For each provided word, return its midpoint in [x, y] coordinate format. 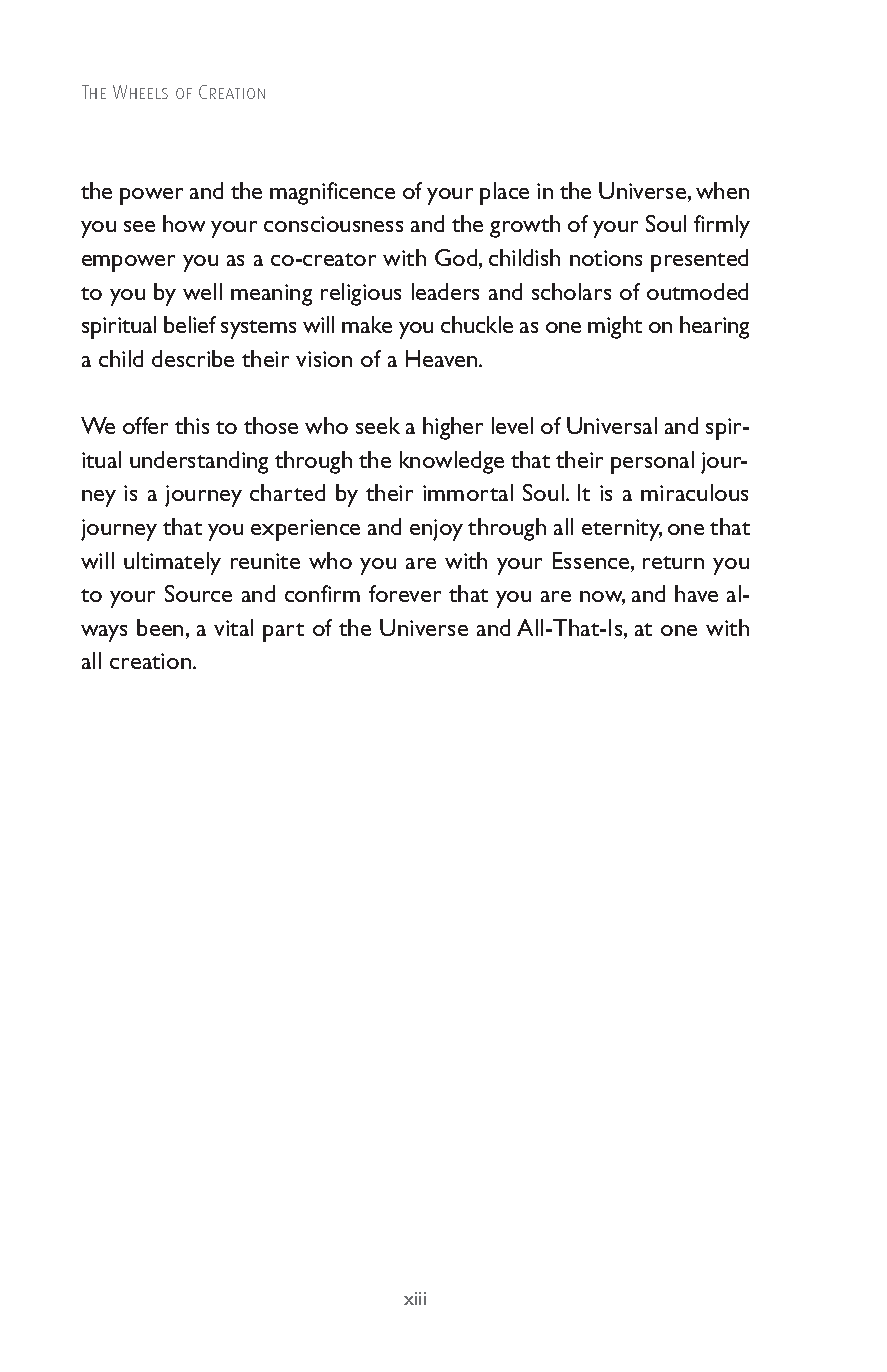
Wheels [140, 92]
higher [453, 428]
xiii [415, 1298]
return [673, 562]
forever [405, 593]
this [192, 425]
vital [233, 627]
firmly [722, 226]
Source [198, 593]
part [283, 632]
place [504, 193]
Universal [612, 425]
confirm [322, 593]
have [696, 593]
